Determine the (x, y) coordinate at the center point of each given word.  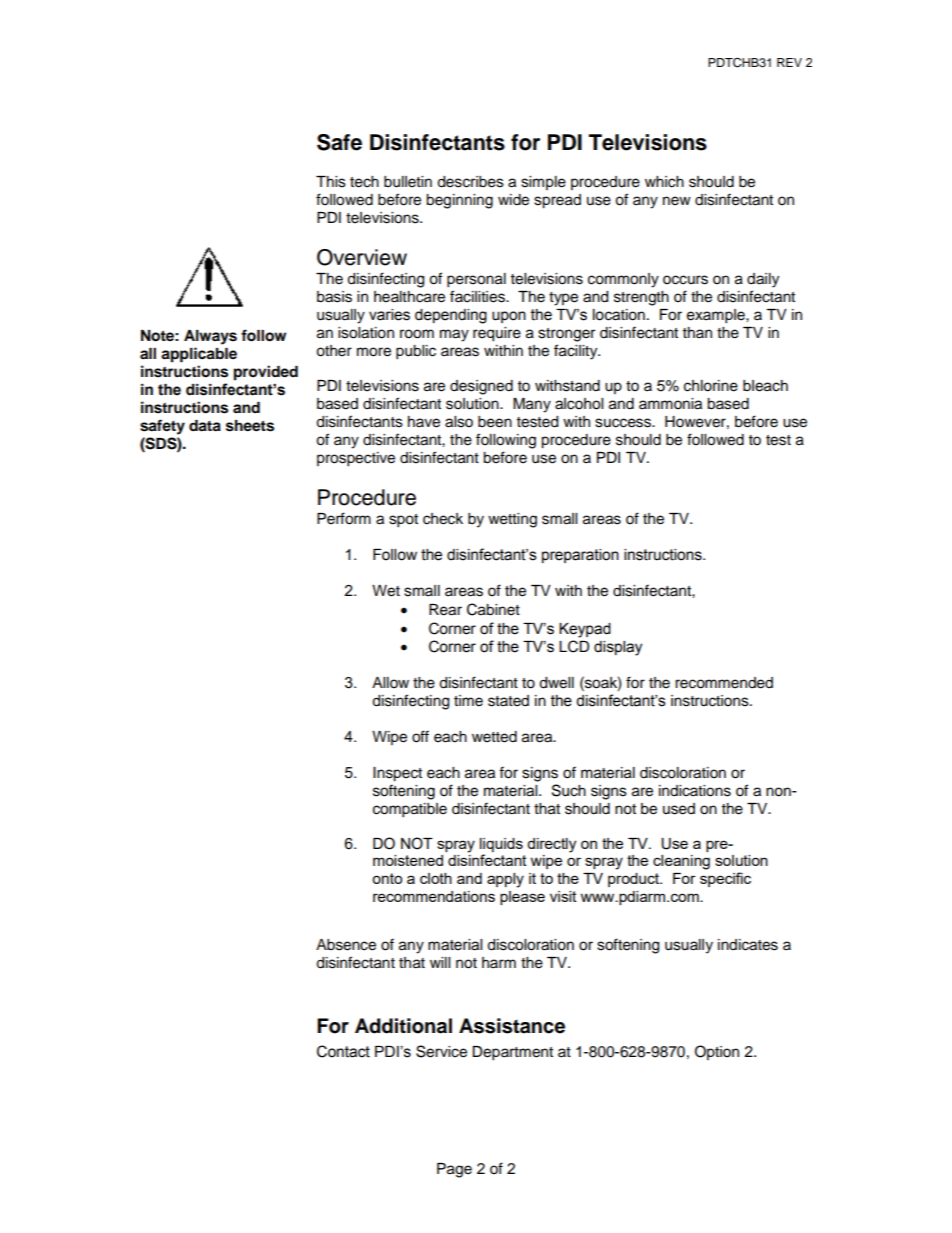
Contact (343, 1051)
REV (789, 62)
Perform (344, 518)
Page (454, 1170)
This (331, 182)
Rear (445, 610)
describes (470, 182)
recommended (724, 683)
